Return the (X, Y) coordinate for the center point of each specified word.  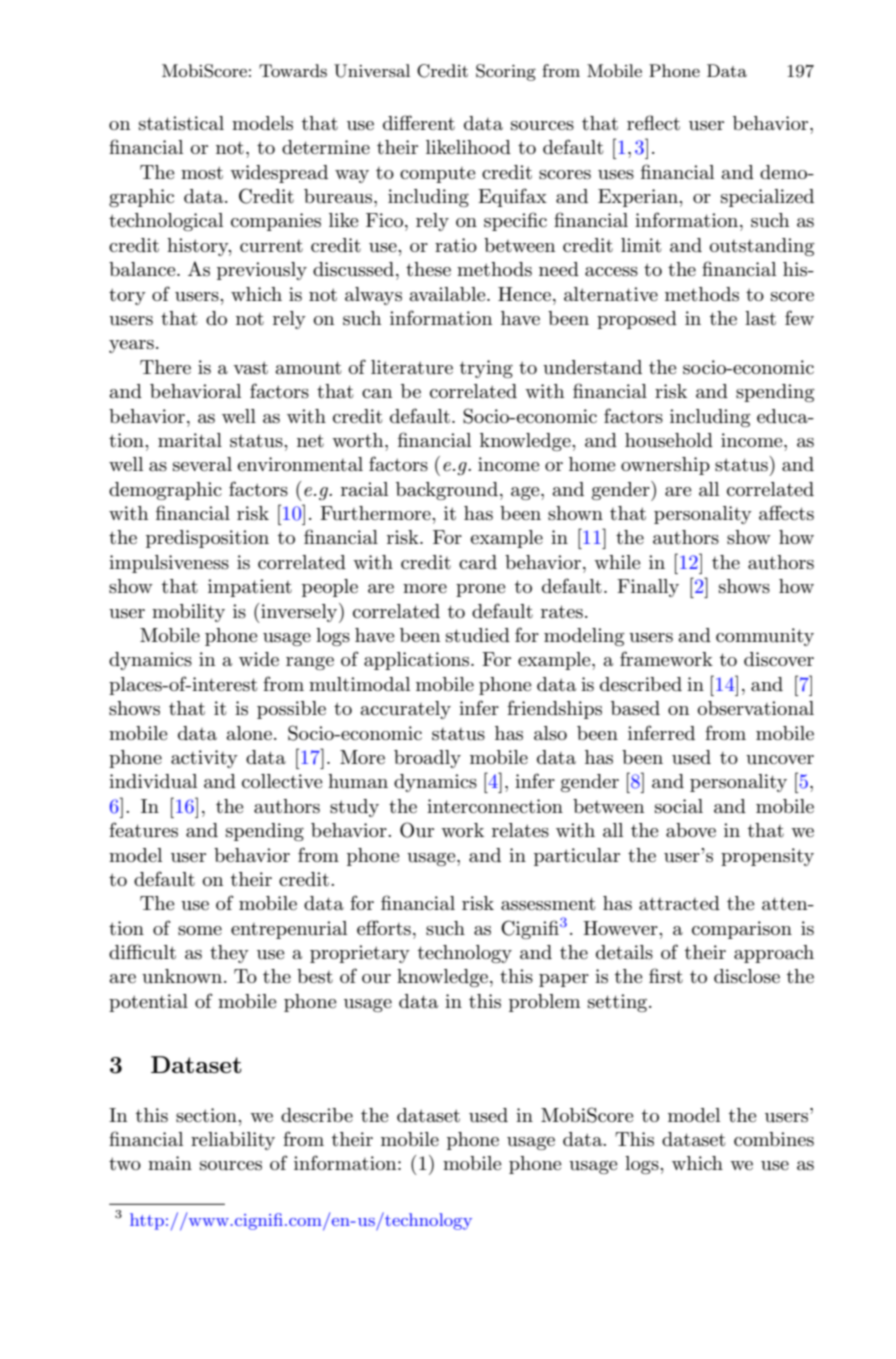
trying (486, 369)
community (765, 637)
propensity (767, 857)
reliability (233, 1141)
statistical (181, 123)
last (760, 318)
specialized (767, 198)
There (165, 367)
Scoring (506, 72)
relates (520, 830)
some (200, 931)
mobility (188, 613)
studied (478, 635)
